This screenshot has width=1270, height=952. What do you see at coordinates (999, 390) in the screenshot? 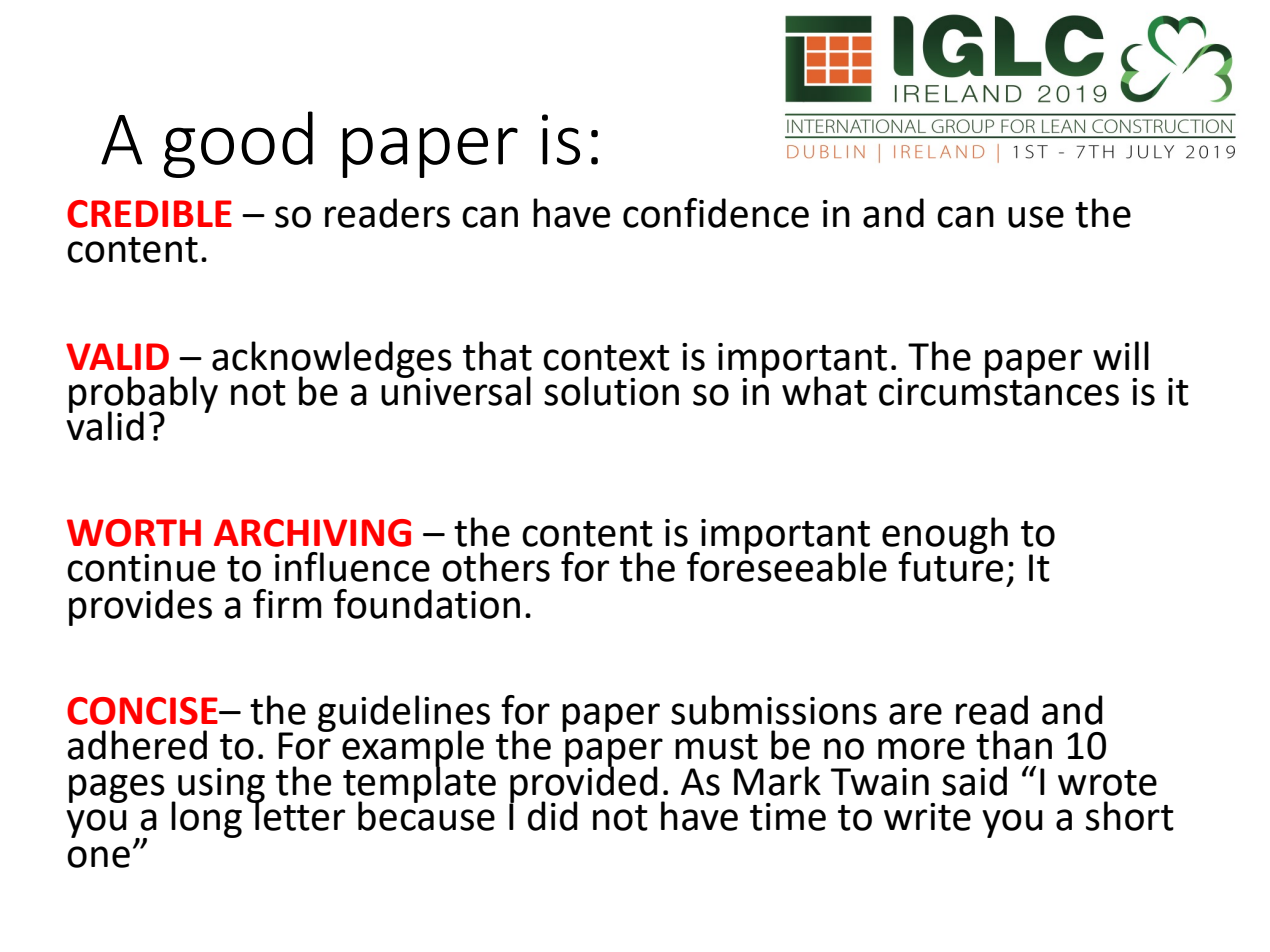
I see `circumstances` at bounding box center [999, 390].
